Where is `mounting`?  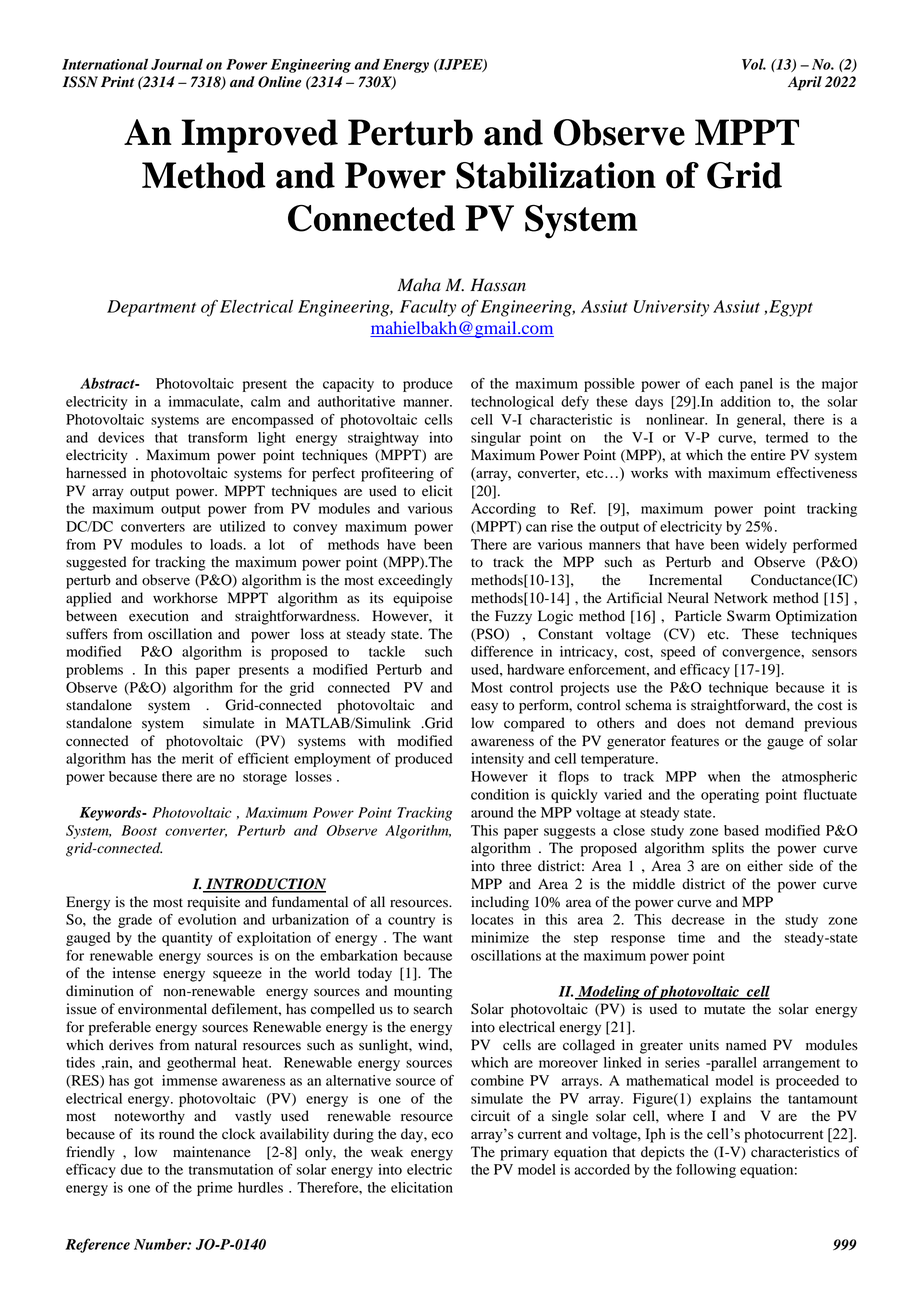 mounting is located at coordinates (423, 992).
